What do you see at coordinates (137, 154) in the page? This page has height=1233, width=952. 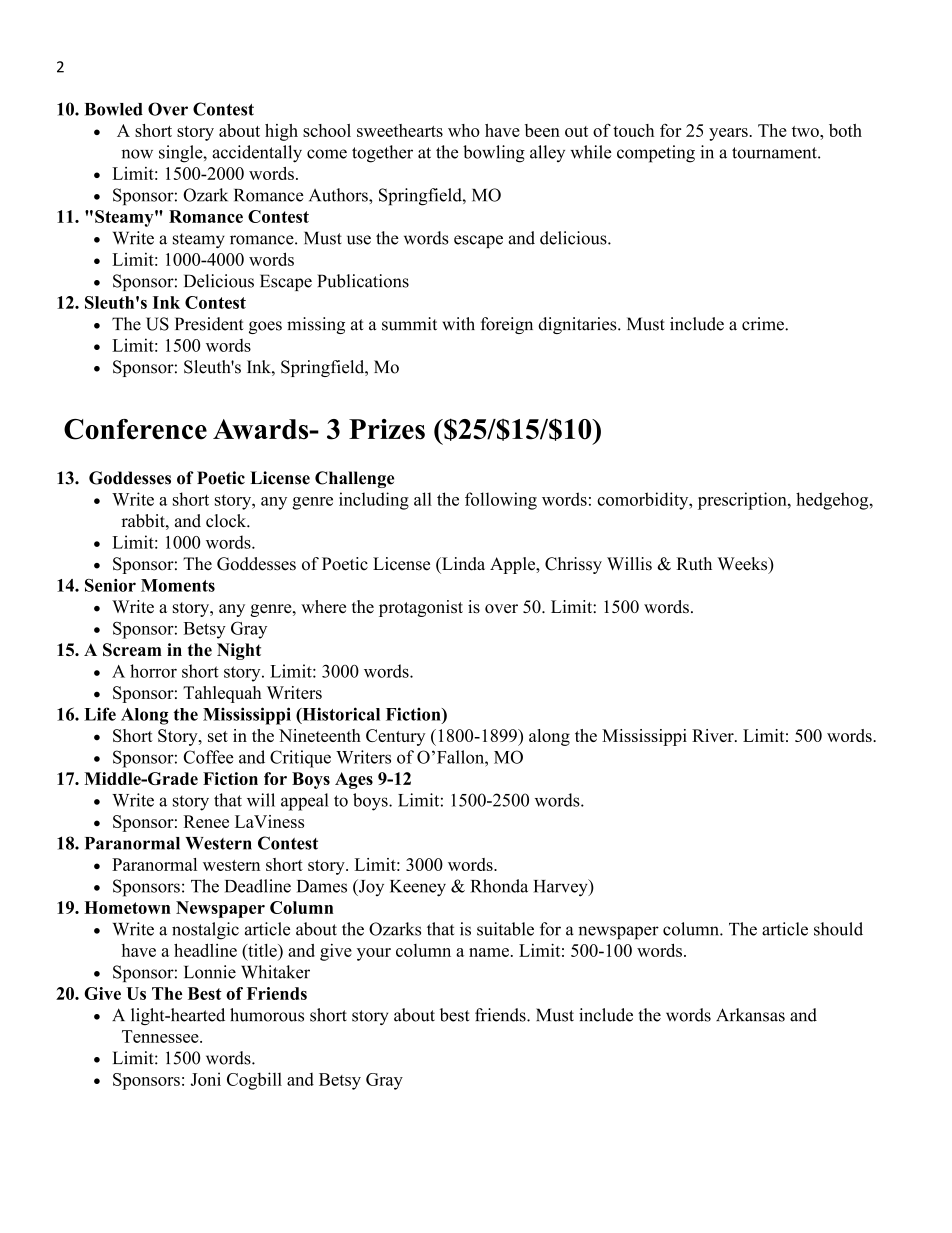 I see `now` at bounding box center [137, 154].
